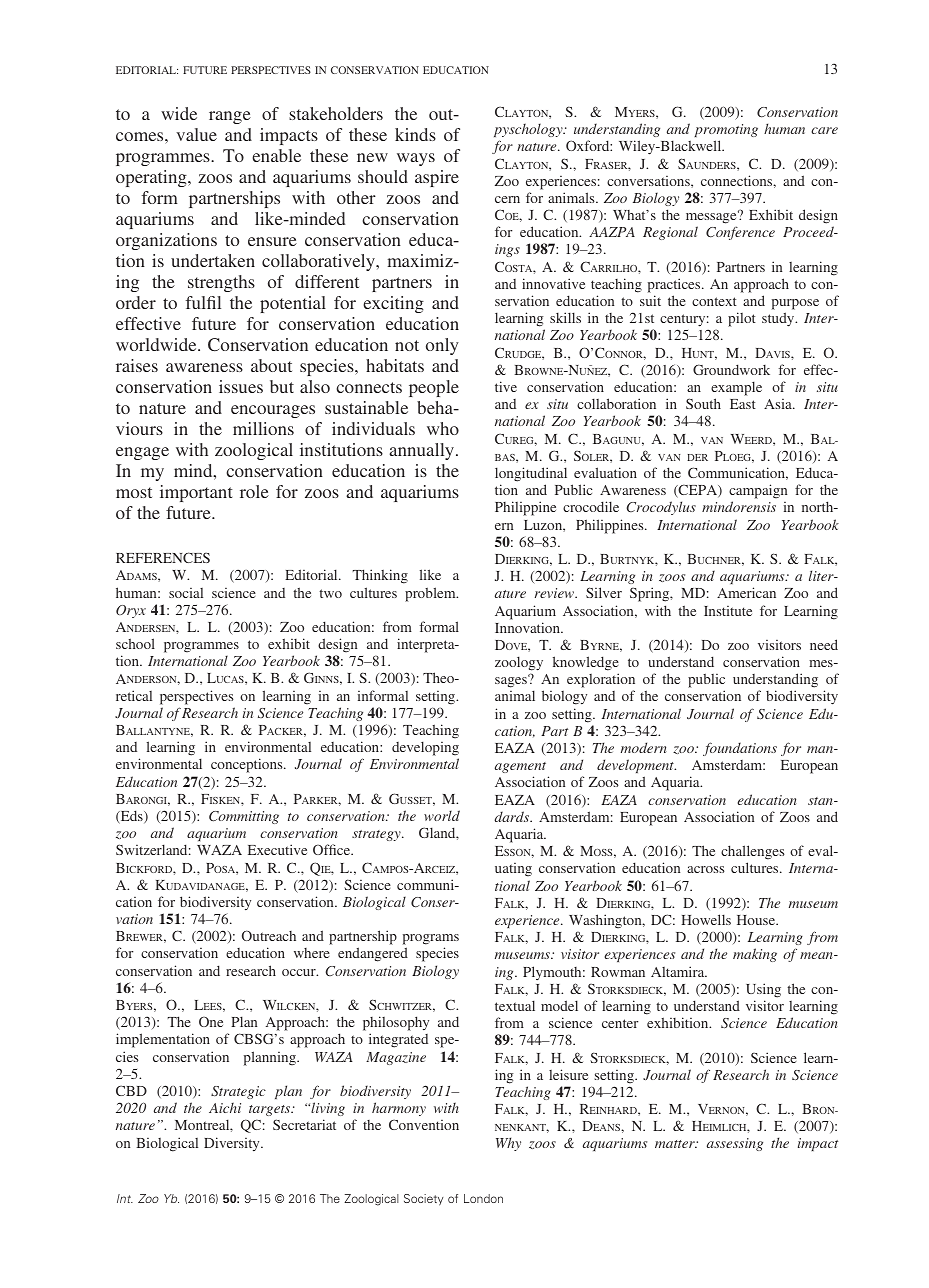 The width and height of the page is (929, 1288). What do you see at coordinates (437, 178) in the page?
I see `aspire` at bounding box center [437, 178].
